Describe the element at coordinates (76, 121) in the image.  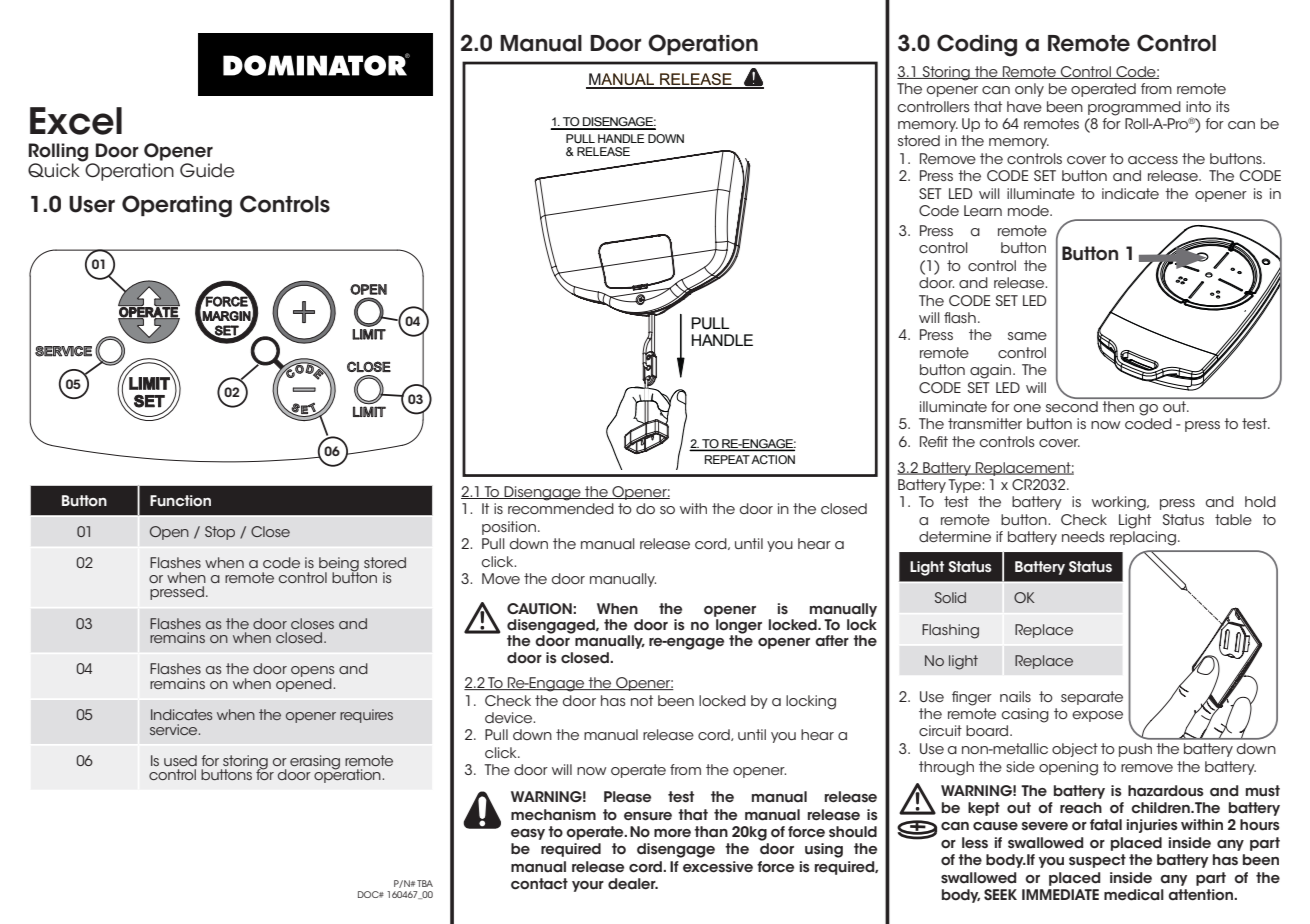
I see `Excel` at that location.
